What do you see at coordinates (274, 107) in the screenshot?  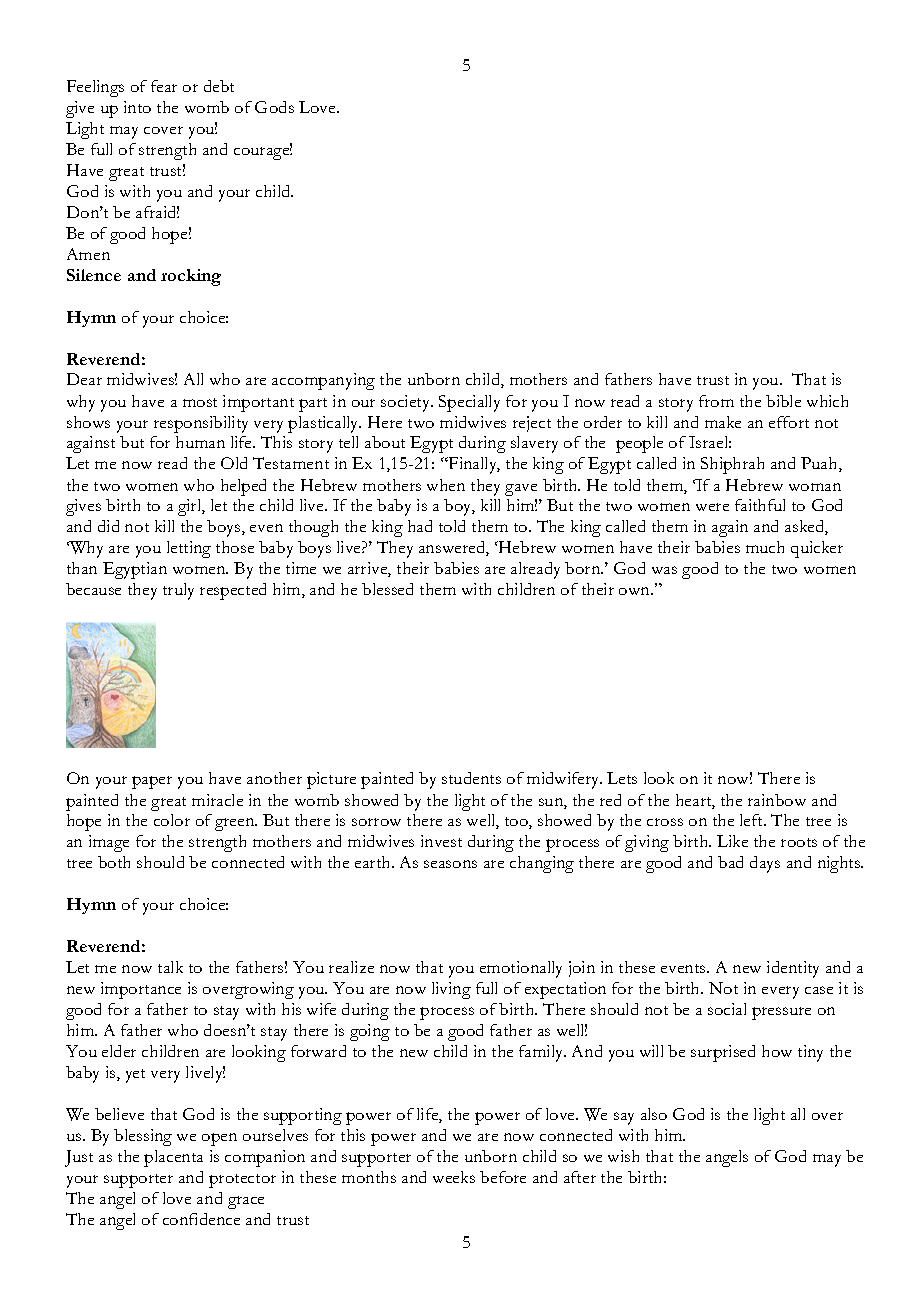 I see `Gods` at bounding box center [274, 107].
